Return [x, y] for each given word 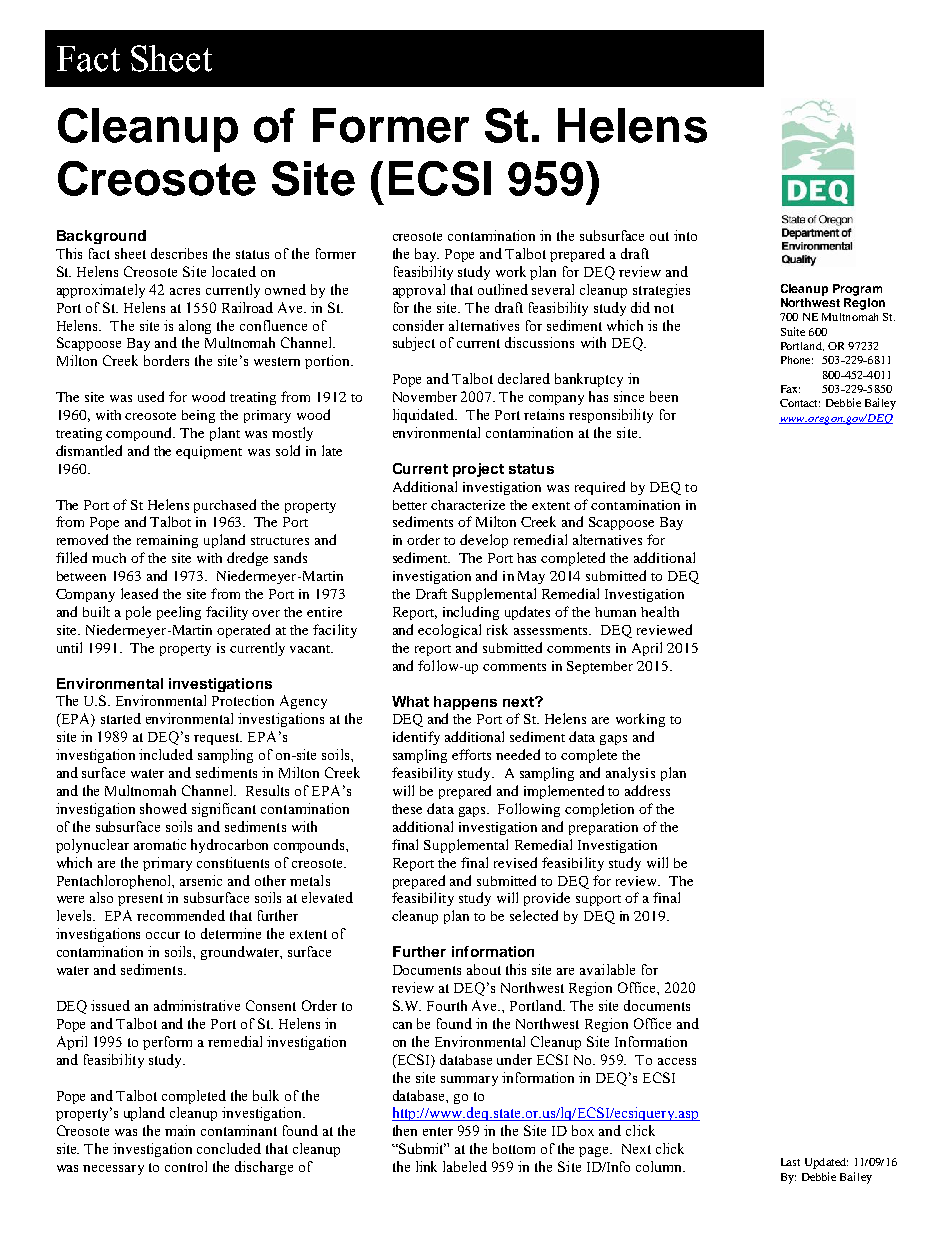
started [121, 718]
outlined [503, 289]
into [685, 235]
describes [179, 253]
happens [465, 703]
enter [438, 1131]
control [186, 1166]
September [600, 667]
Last [790, 1162]
